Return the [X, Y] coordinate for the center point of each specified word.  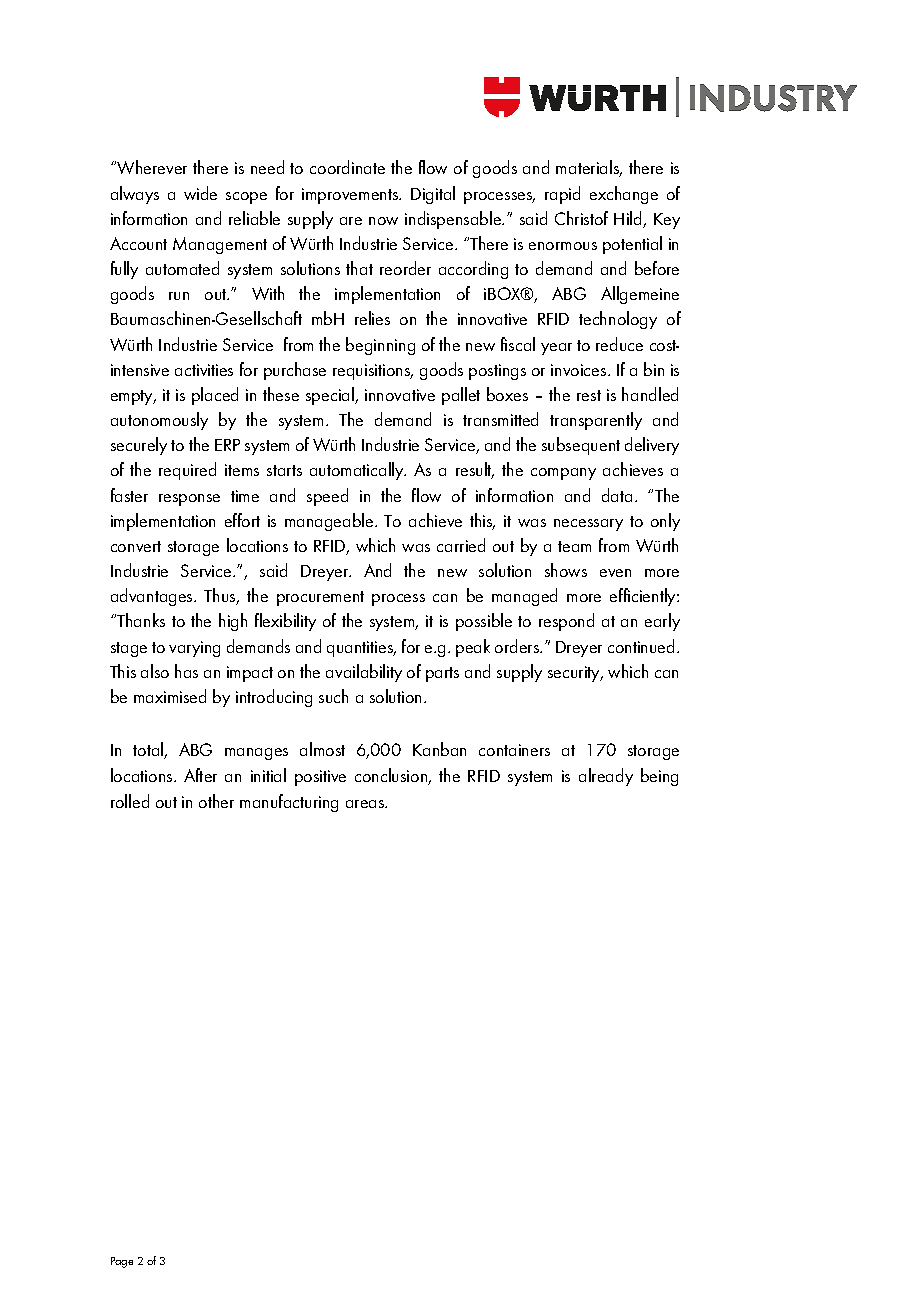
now [383, 221]
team [574, 546]
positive [320, 778]
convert [136, 546]
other [216, 801]
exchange [624, 195]
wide [200, 193]
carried [461, 545]
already [606, 777]
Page [122, 1262]
